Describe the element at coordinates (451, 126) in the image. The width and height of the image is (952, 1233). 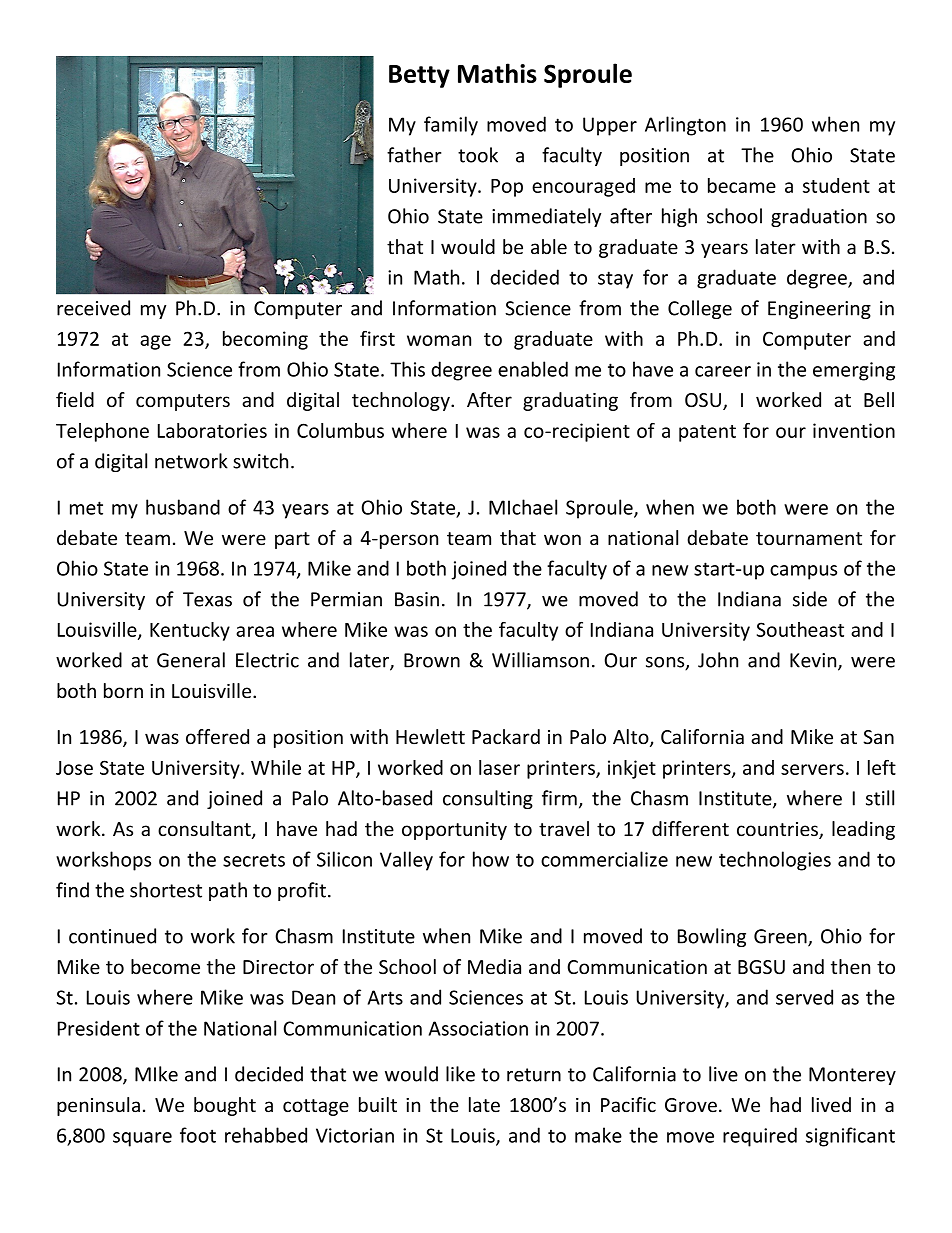
I see `family` at that location.
